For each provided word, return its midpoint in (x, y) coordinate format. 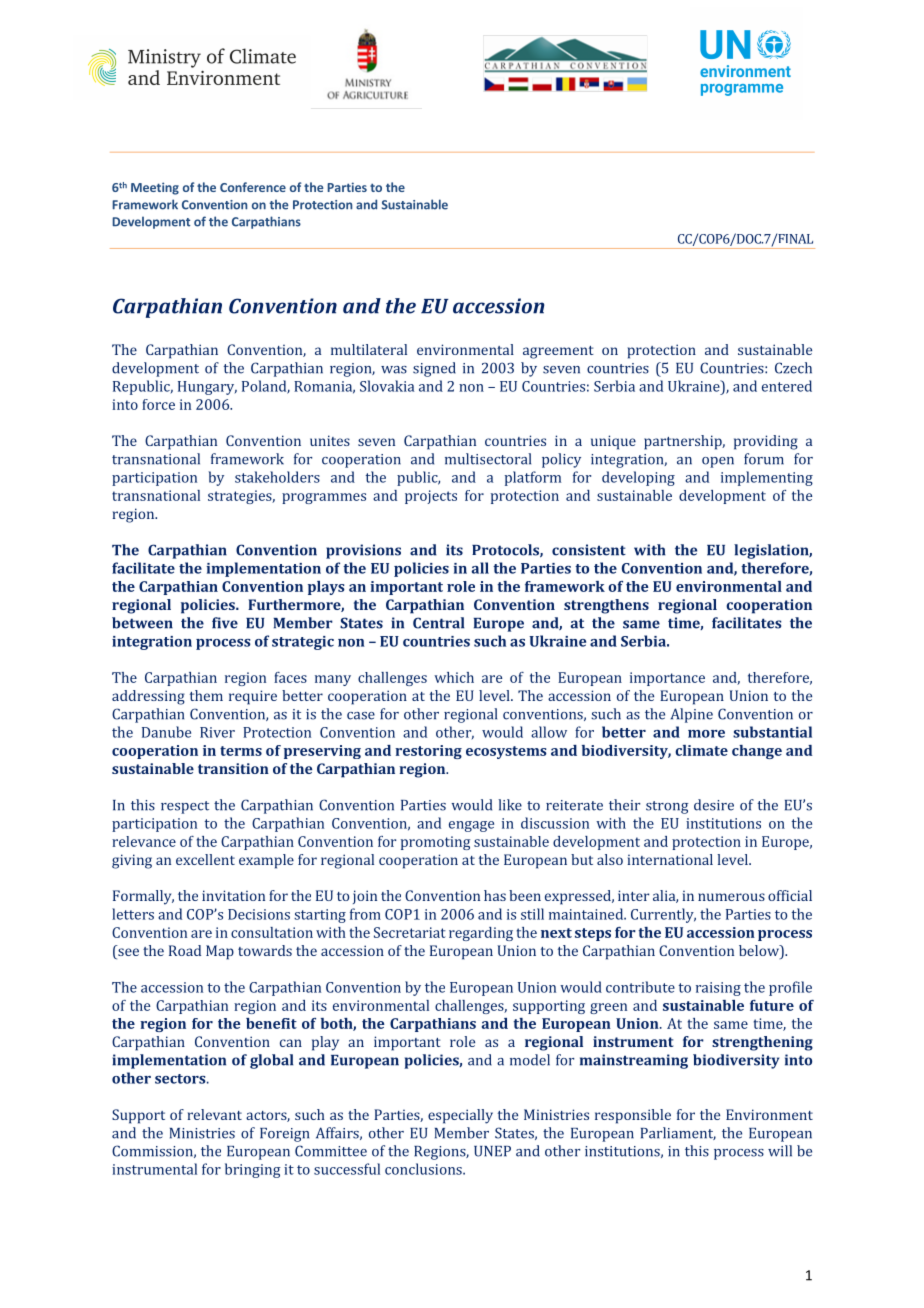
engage (471, 826)
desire (714, 805)
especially (460, 1116)
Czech (793, 368)
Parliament (678, 1133)
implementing (767, 478)
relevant (214, 1114)
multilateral (369, 349)
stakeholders (277, 477)
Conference (253, 187)
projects (431, 497)
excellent (205, 859)
